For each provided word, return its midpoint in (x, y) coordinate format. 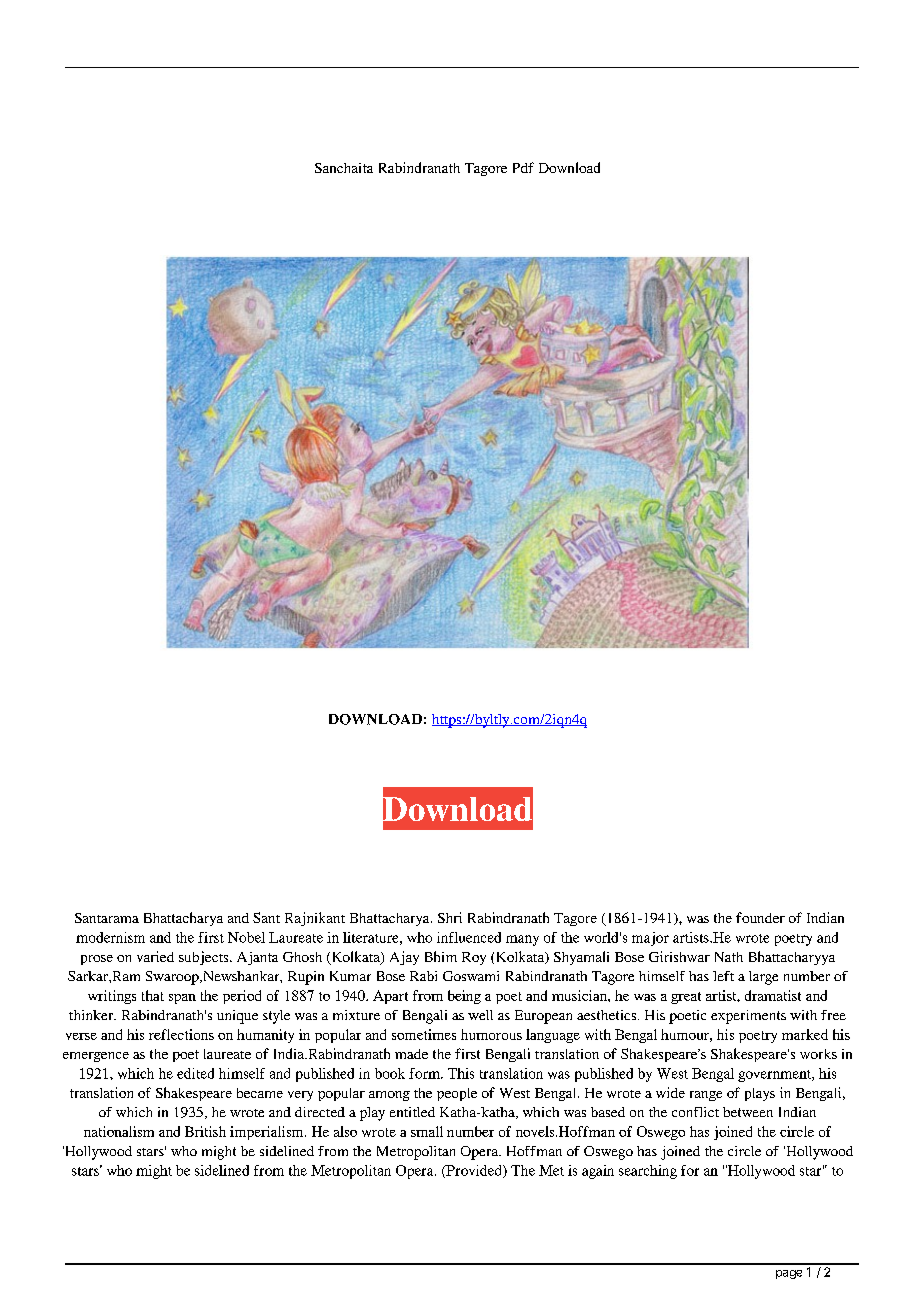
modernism (110, 937)
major (650, 939)
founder (760, 917)
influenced (469, 937)
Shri (450, 917)
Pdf (523, 167)
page (789, 1274)
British (205, 1131)
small (427, 1131)
